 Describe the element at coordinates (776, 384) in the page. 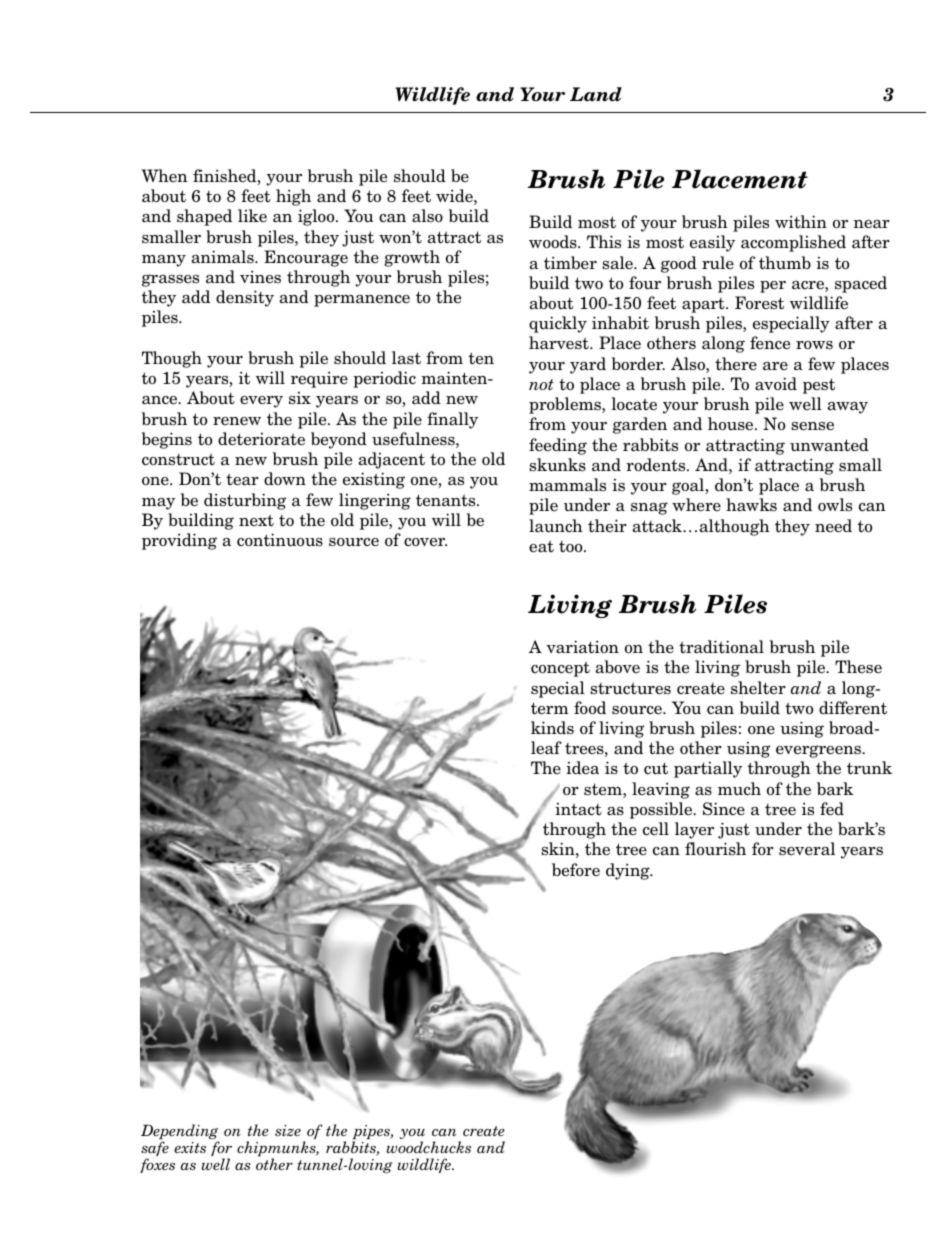

I see `avoid` at that location.
